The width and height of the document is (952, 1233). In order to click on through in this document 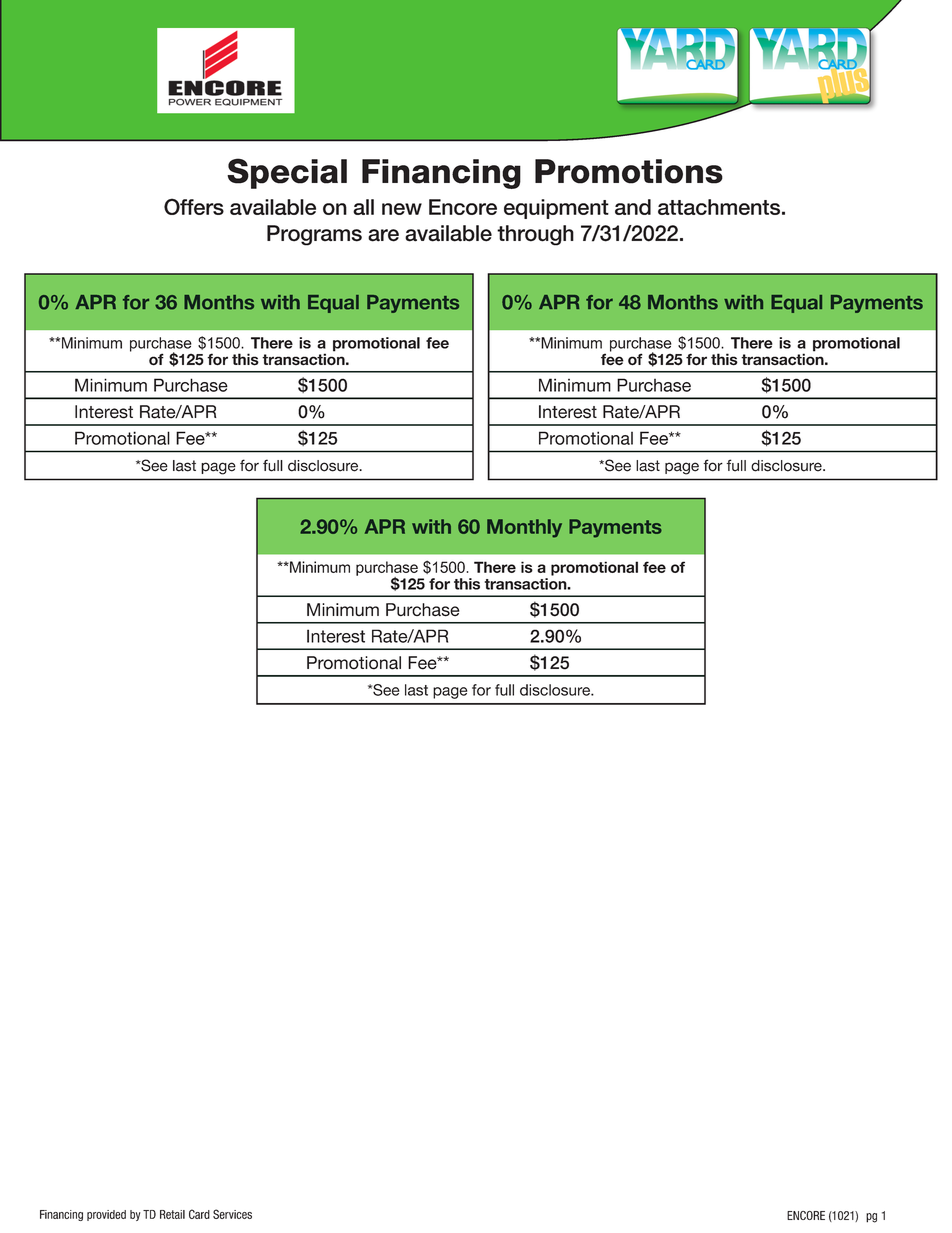, I will do `click(535, 235)`.
